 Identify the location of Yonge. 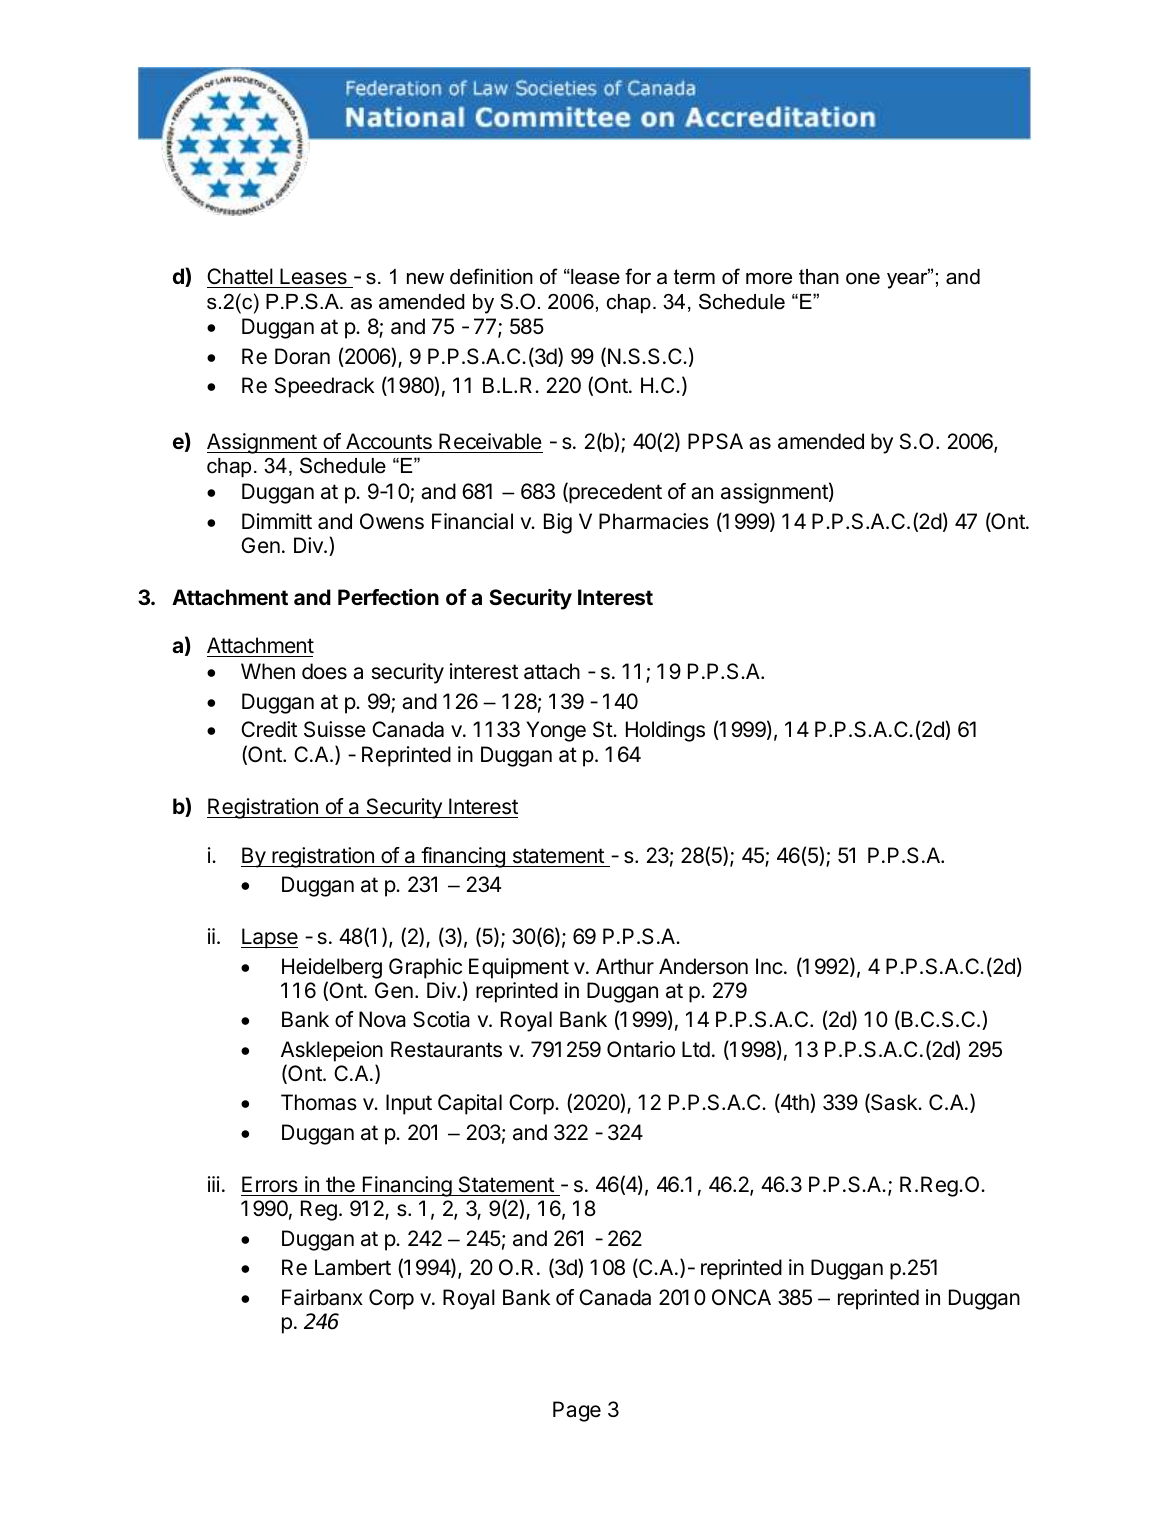
(556, 731).
